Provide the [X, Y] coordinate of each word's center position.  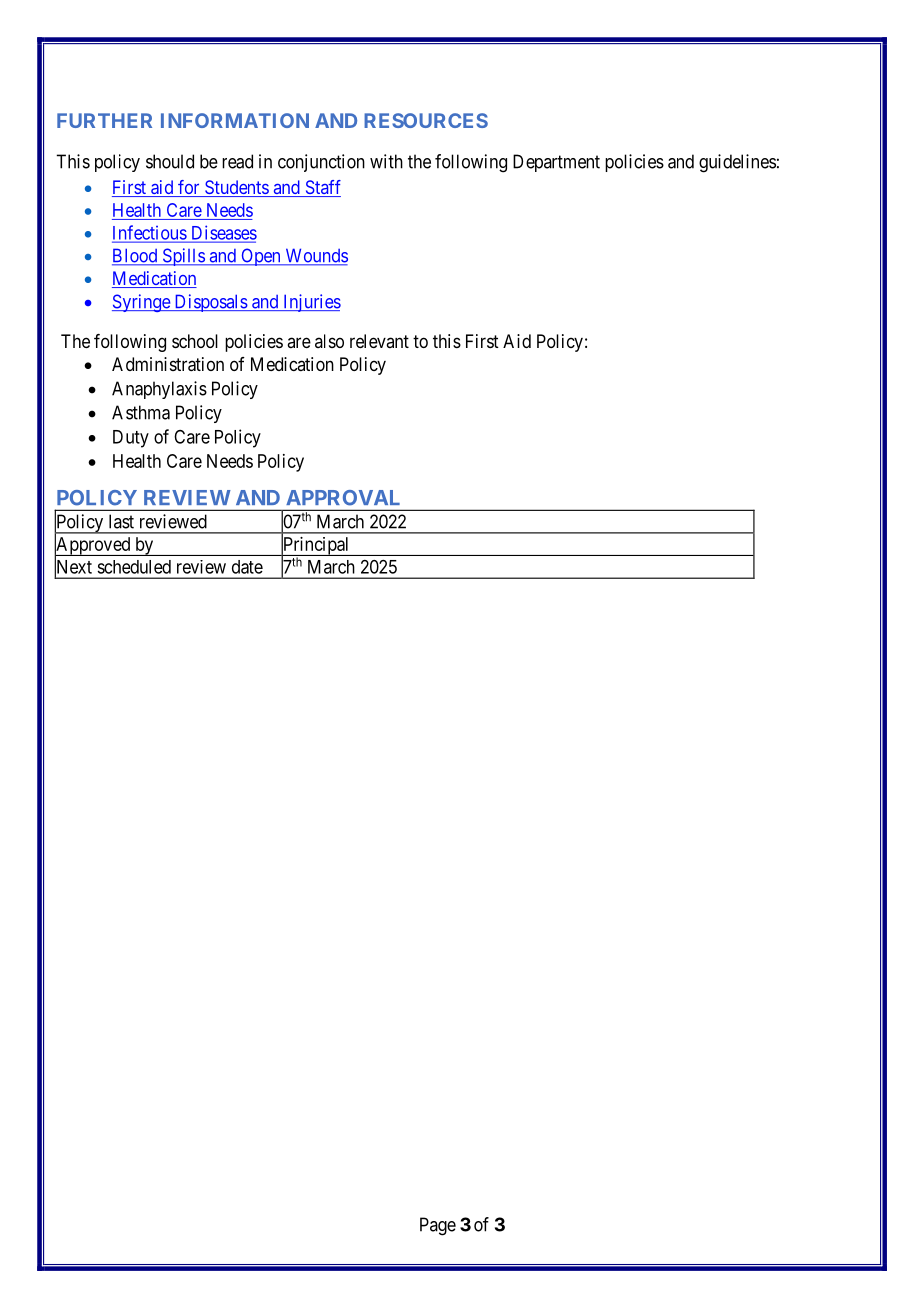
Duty [131, 439]
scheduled [134, 567]
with [386, 161]
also [329, 341]
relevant [379, 341]
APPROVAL [343, 498]
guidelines [737, 163]
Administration [168, 364]
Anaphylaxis [159, 390]
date [247, 567]
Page [438, 1226]
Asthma [141, 412]
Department [556, 163]
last [121, 521]
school [195, 341]
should [170, 161]
